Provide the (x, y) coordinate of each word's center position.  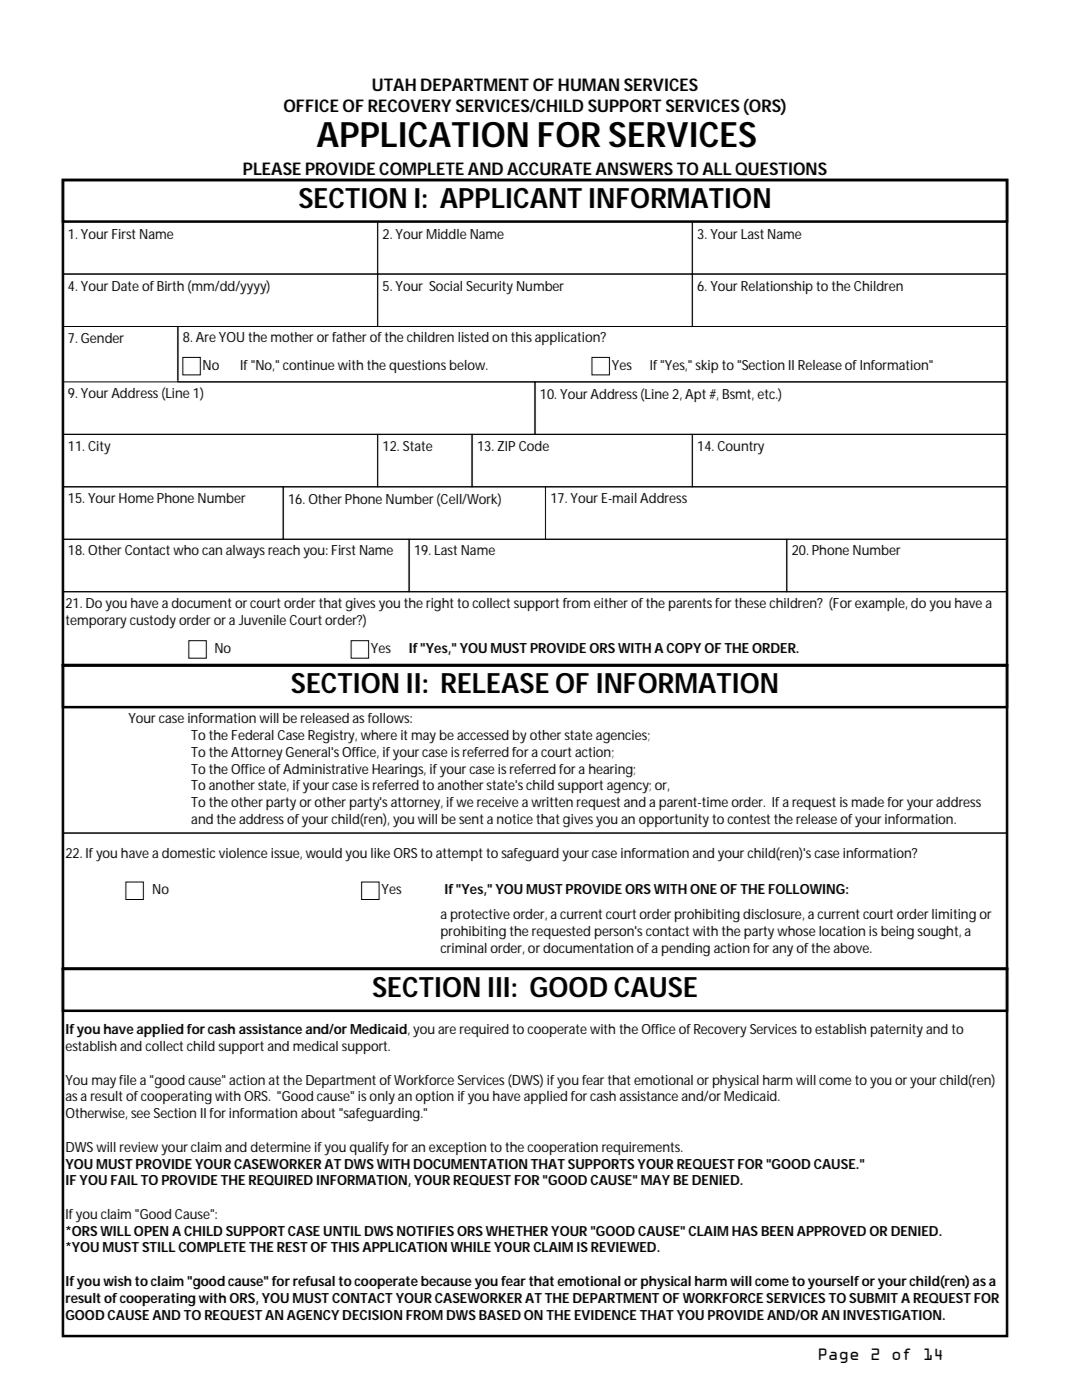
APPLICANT (510, 198)
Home (136, 498)
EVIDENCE (605, 1315)
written (552, 802)
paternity (897, 1031)
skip (706, 366)
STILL (159, 1247)
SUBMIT (873, 1298)
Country (741, 448)
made (868, 802)
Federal (253, 735)
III (499, 987)
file (128, 1080)
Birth (170, 286)
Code (534, 446)
